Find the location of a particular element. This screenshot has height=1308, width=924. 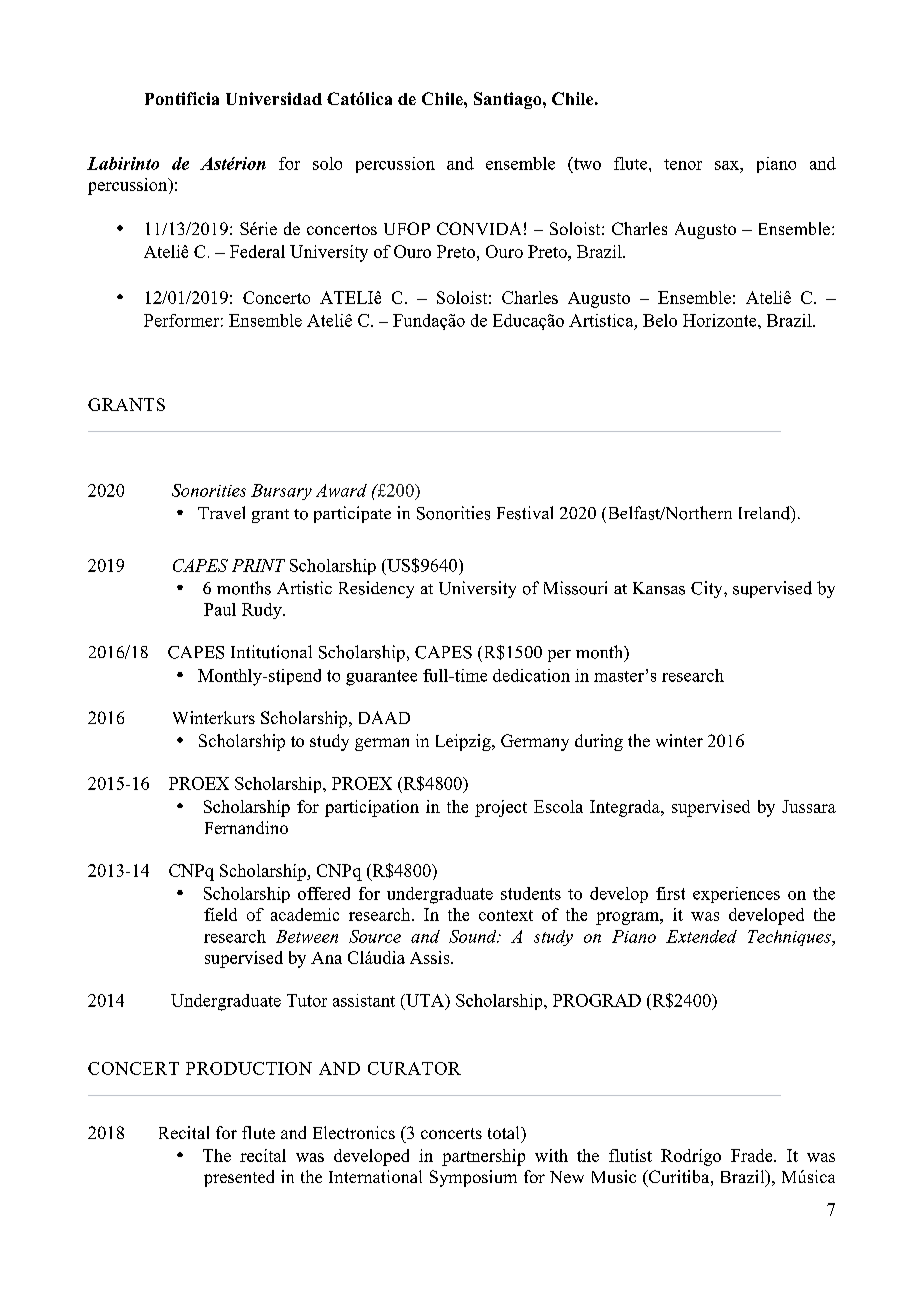

presented is located at coordinates (239, 1178).
